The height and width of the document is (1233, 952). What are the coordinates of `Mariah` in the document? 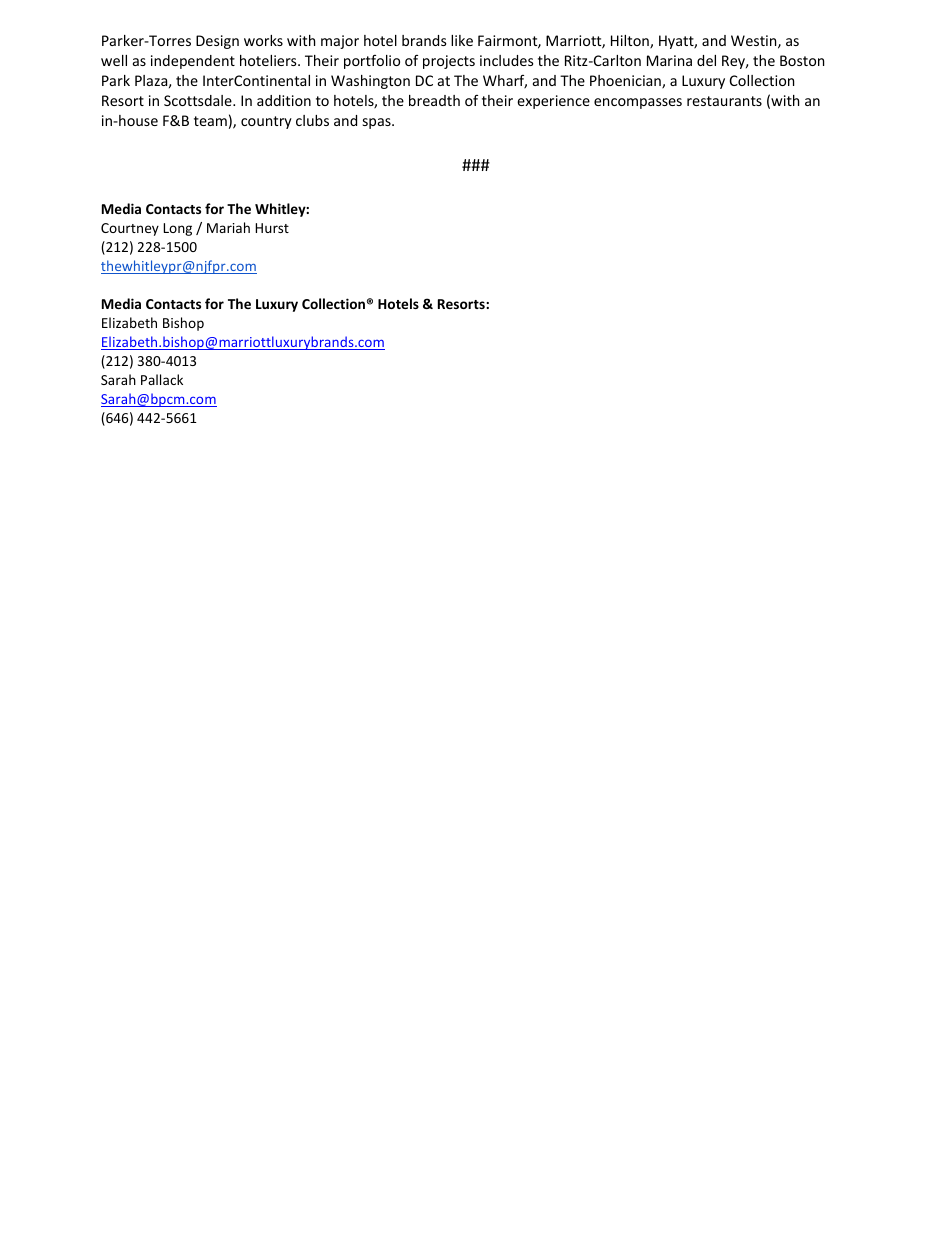 It's located at (228, 227).
